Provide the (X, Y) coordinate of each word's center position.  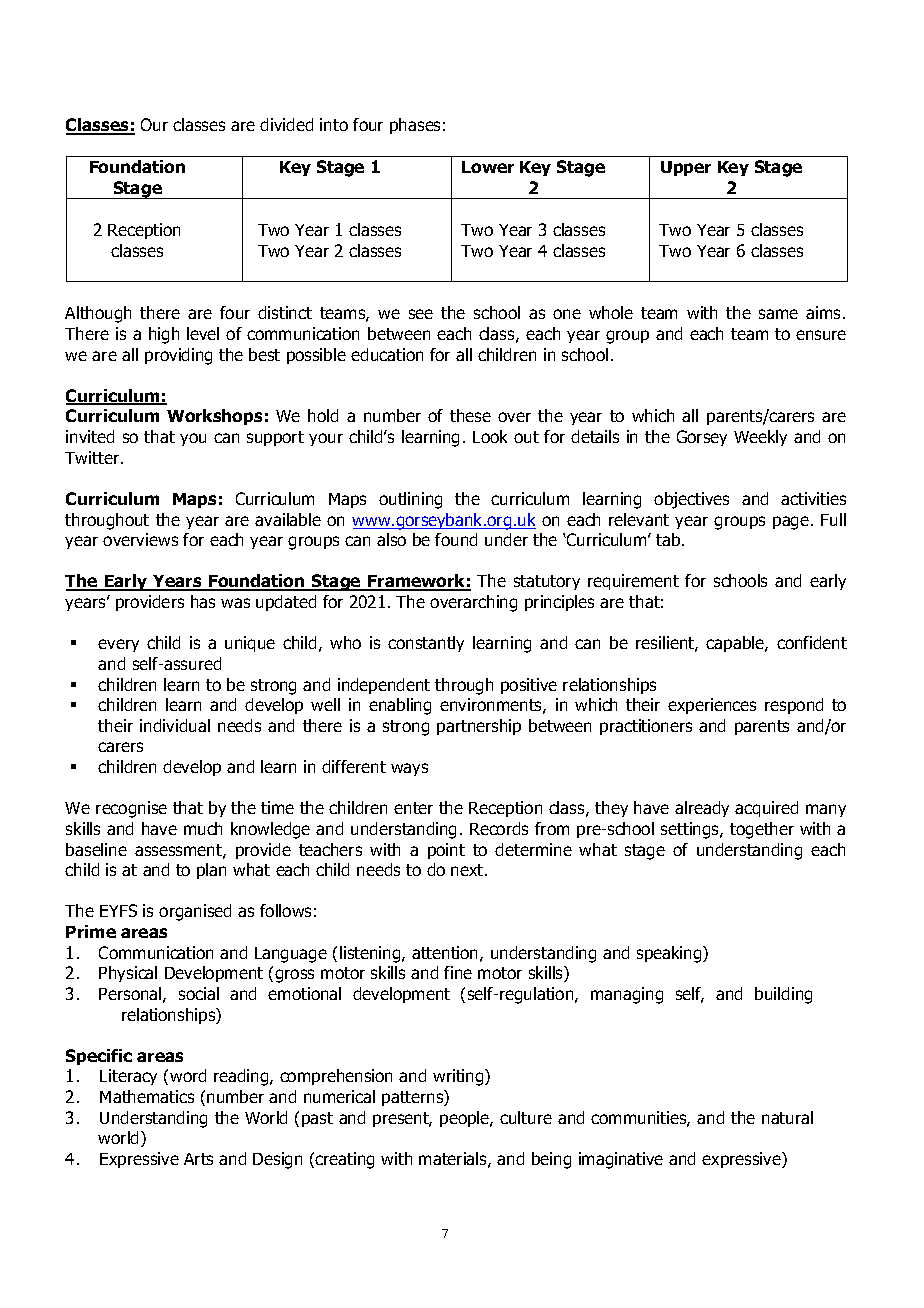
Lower (488, 167)
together (762, 830)
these (470, 415)
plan (211, 871)
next (468, 870)
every (118, 645)
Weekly (760, 438)
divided (286, 124)
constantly (426, 644)
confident (812, 642)
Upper (686, 168)
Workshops (214, 417)
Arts (198, 1159)
